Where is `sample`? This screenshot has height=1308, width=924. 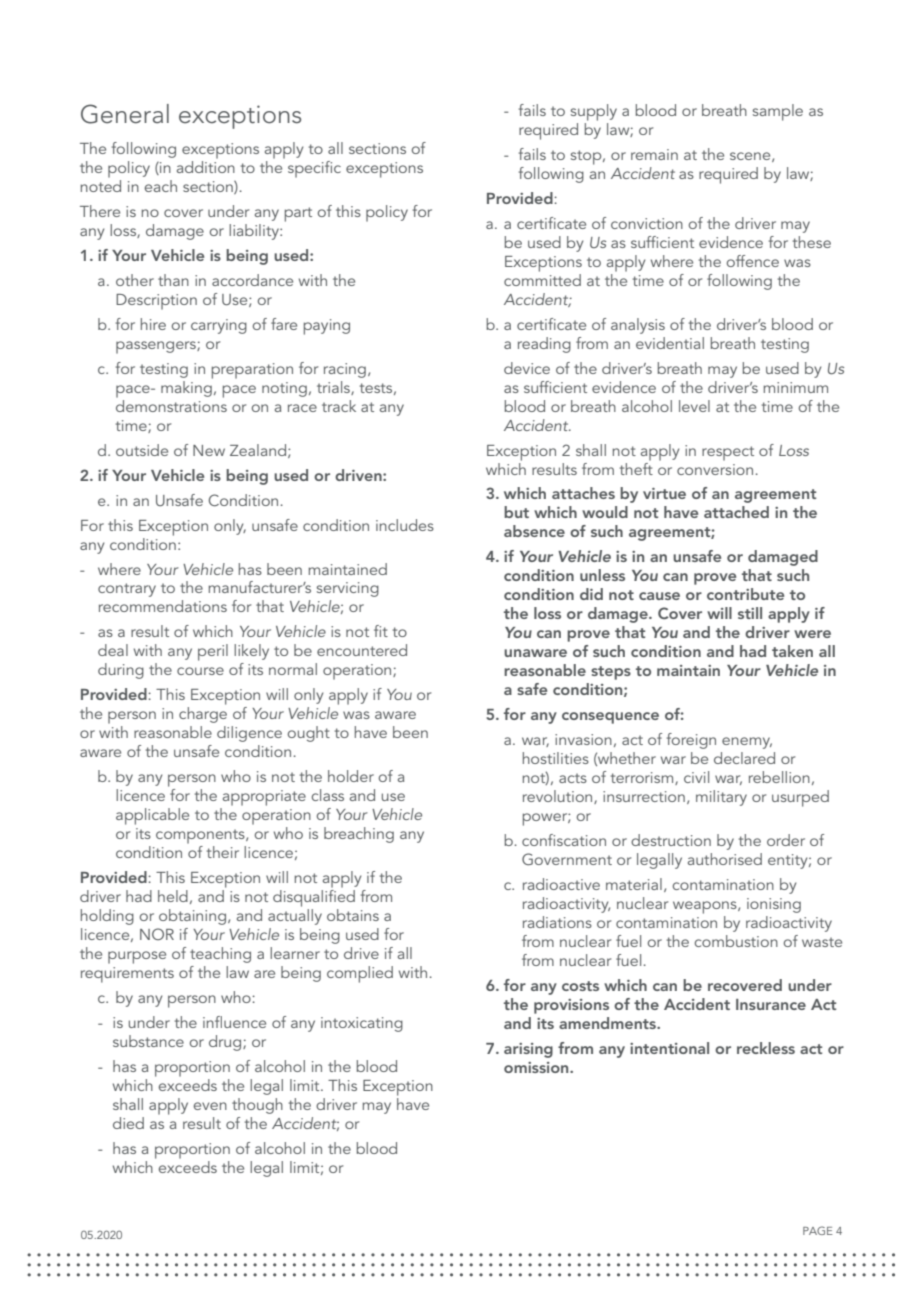 sample is located at coordinates (778, 112).
